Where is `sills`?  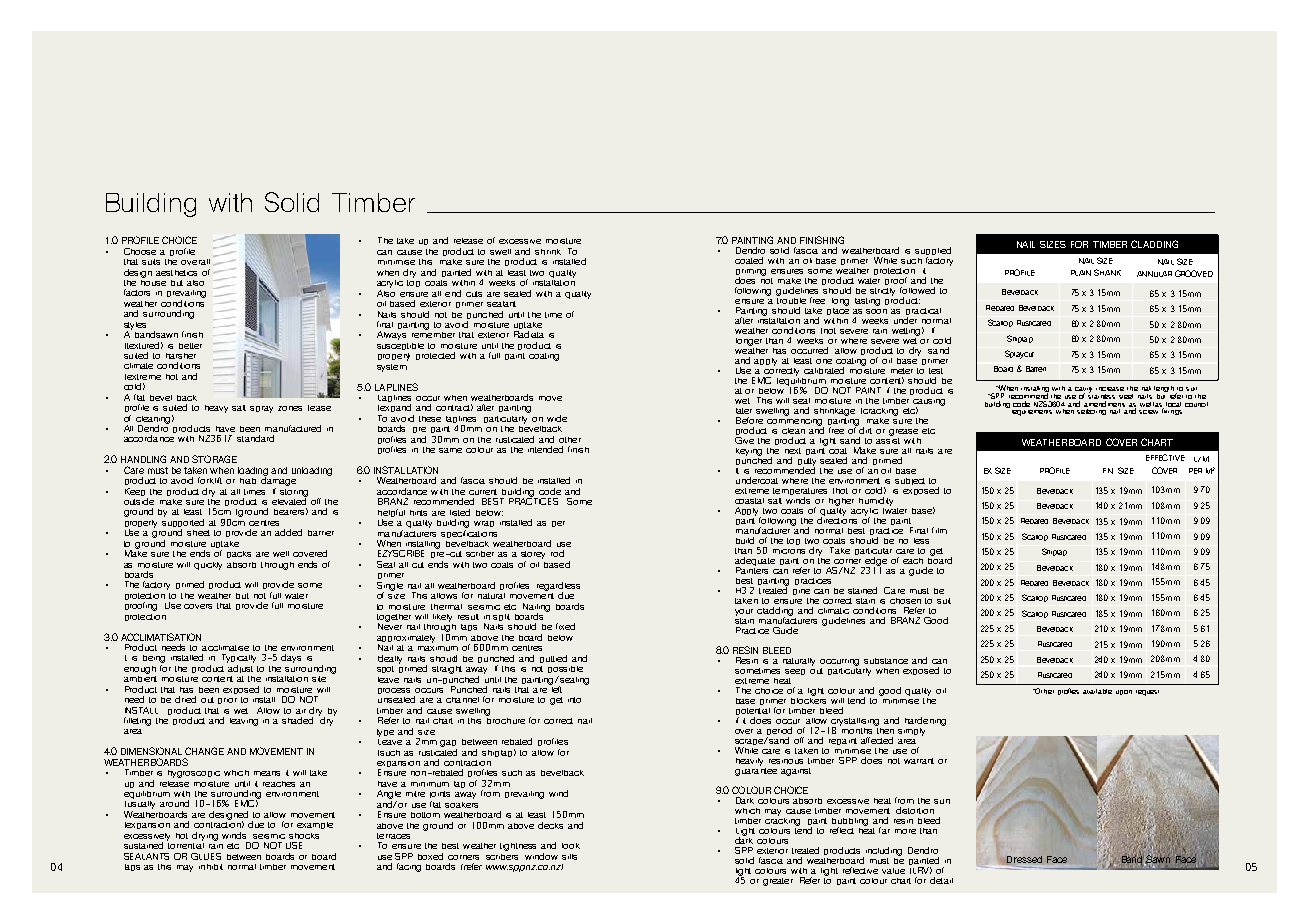 sills is located at coordinates (569, 857).
